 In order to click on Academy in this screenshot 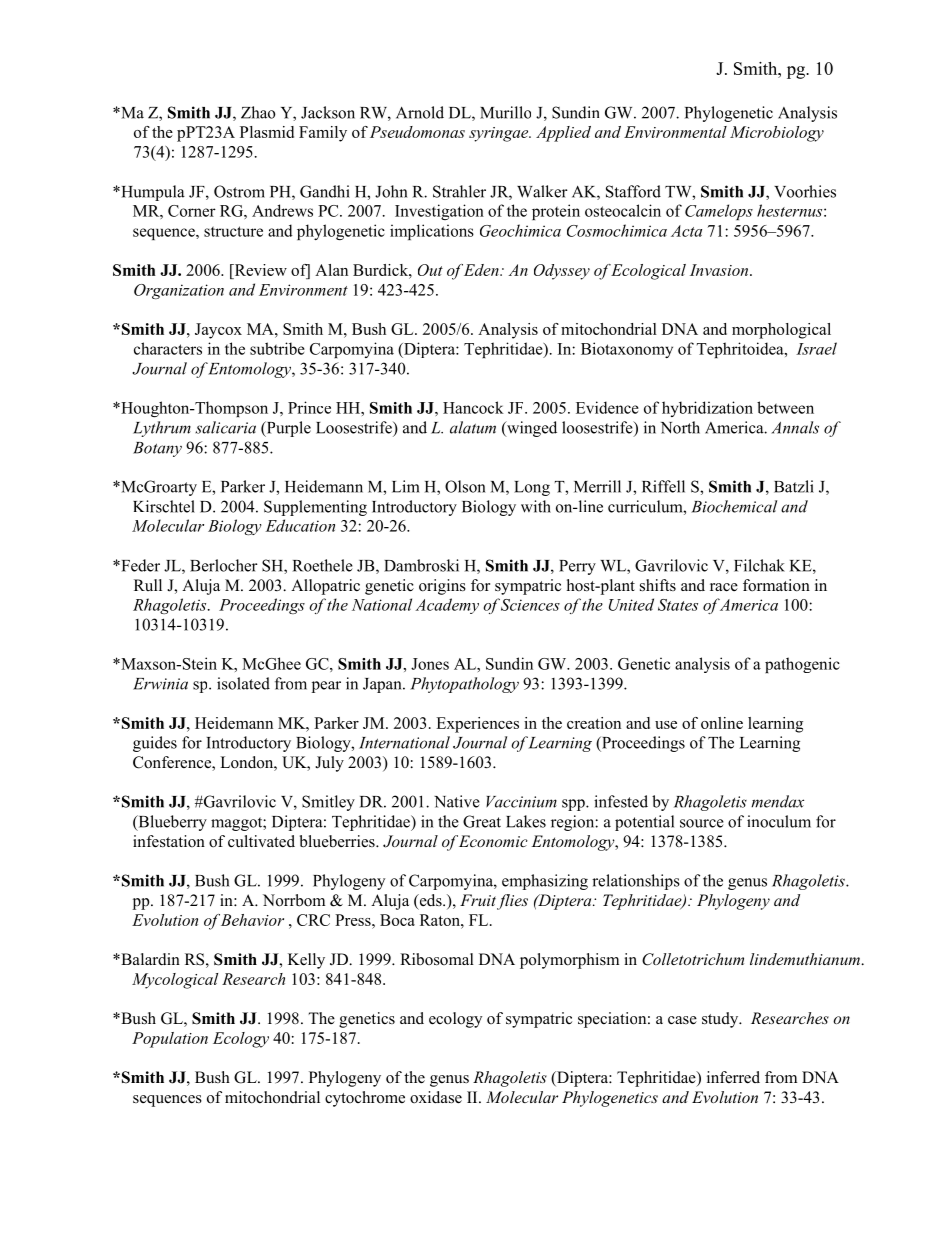, I will do `click(447, 606)`.
